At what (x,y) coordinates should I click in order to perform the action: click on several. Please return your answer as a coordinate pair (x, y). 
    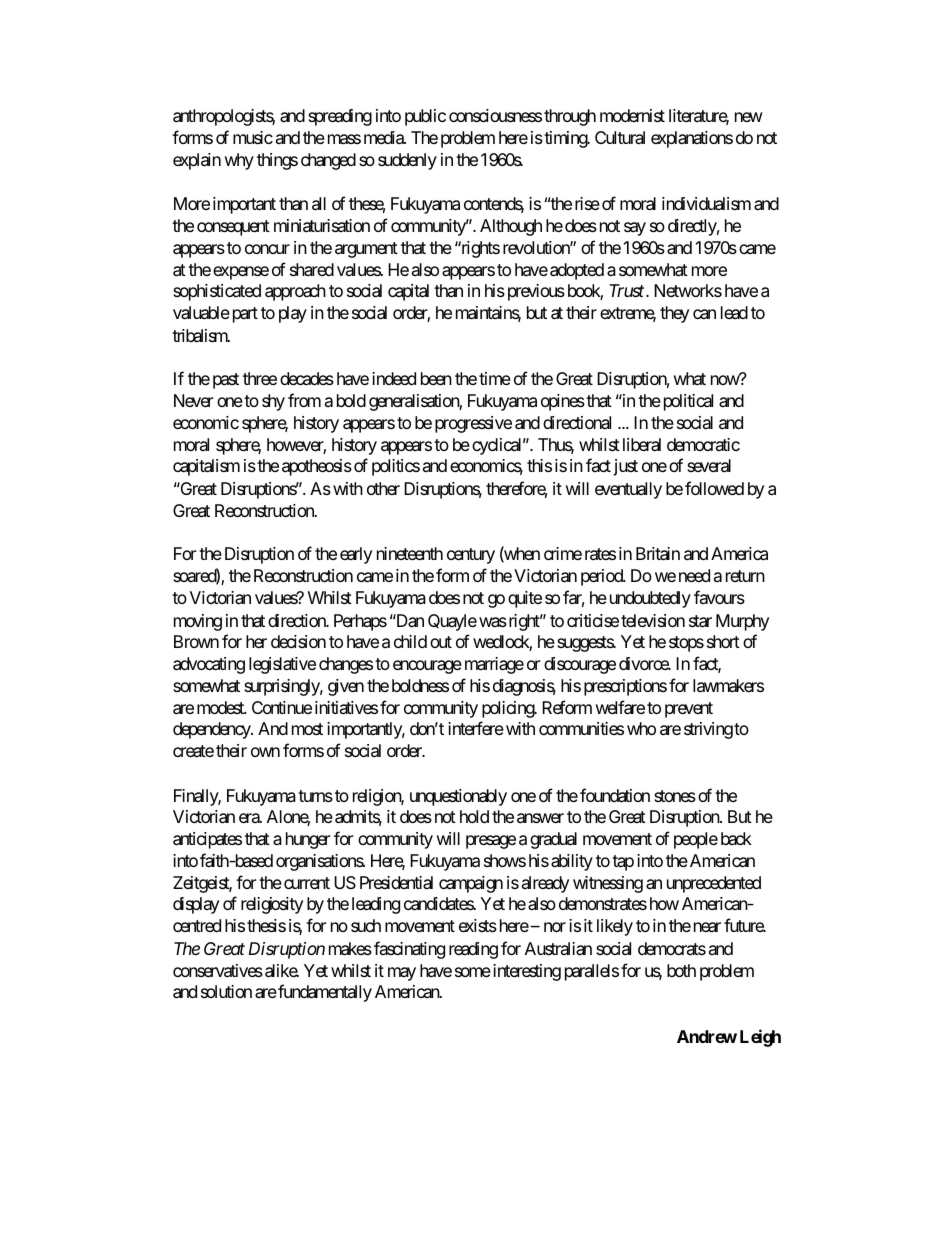
    Looking at the image, I should click on (709, 466).
